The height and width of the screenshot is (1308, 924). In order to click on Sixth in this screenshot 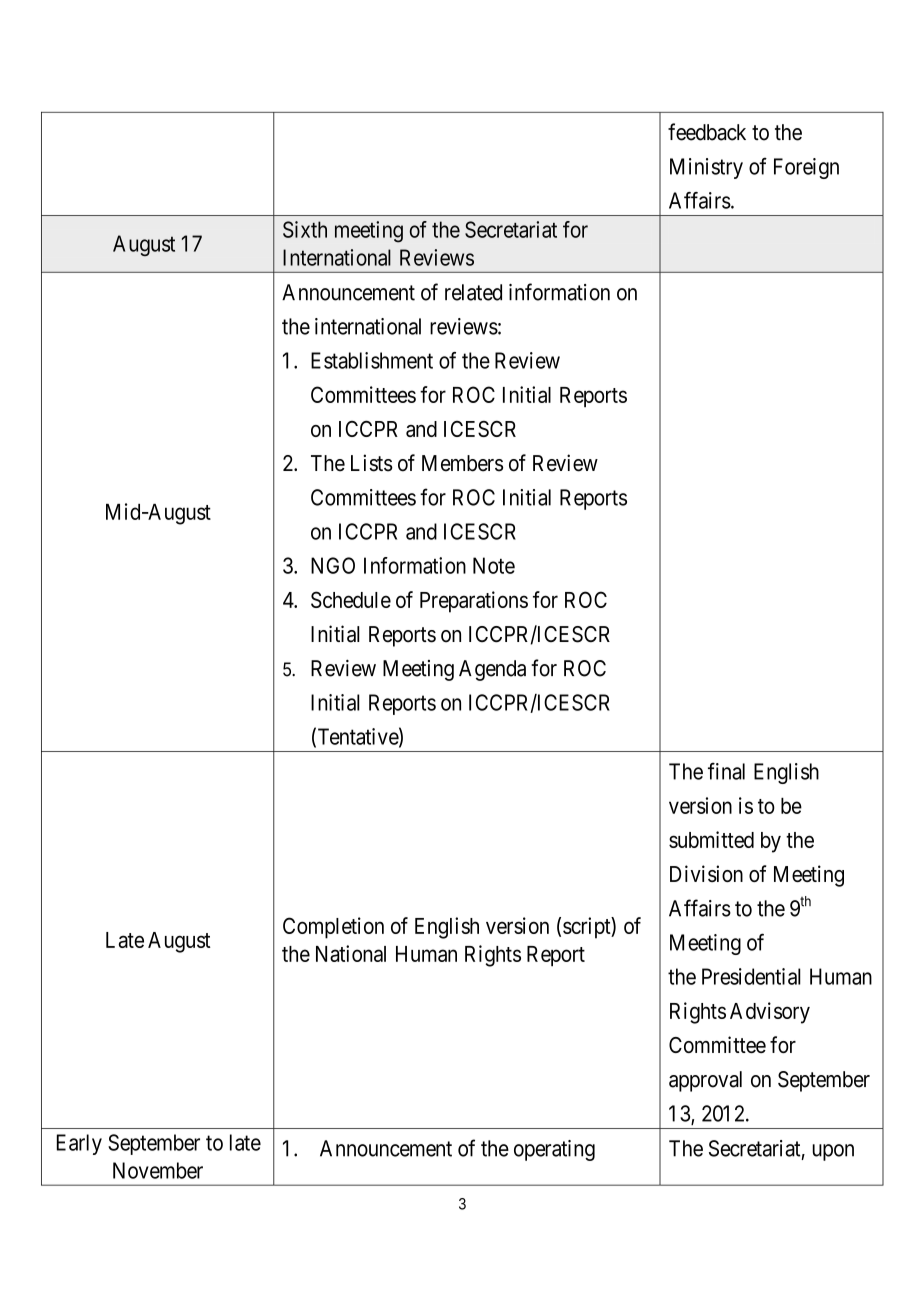, I will do `click(305, 229)`.
